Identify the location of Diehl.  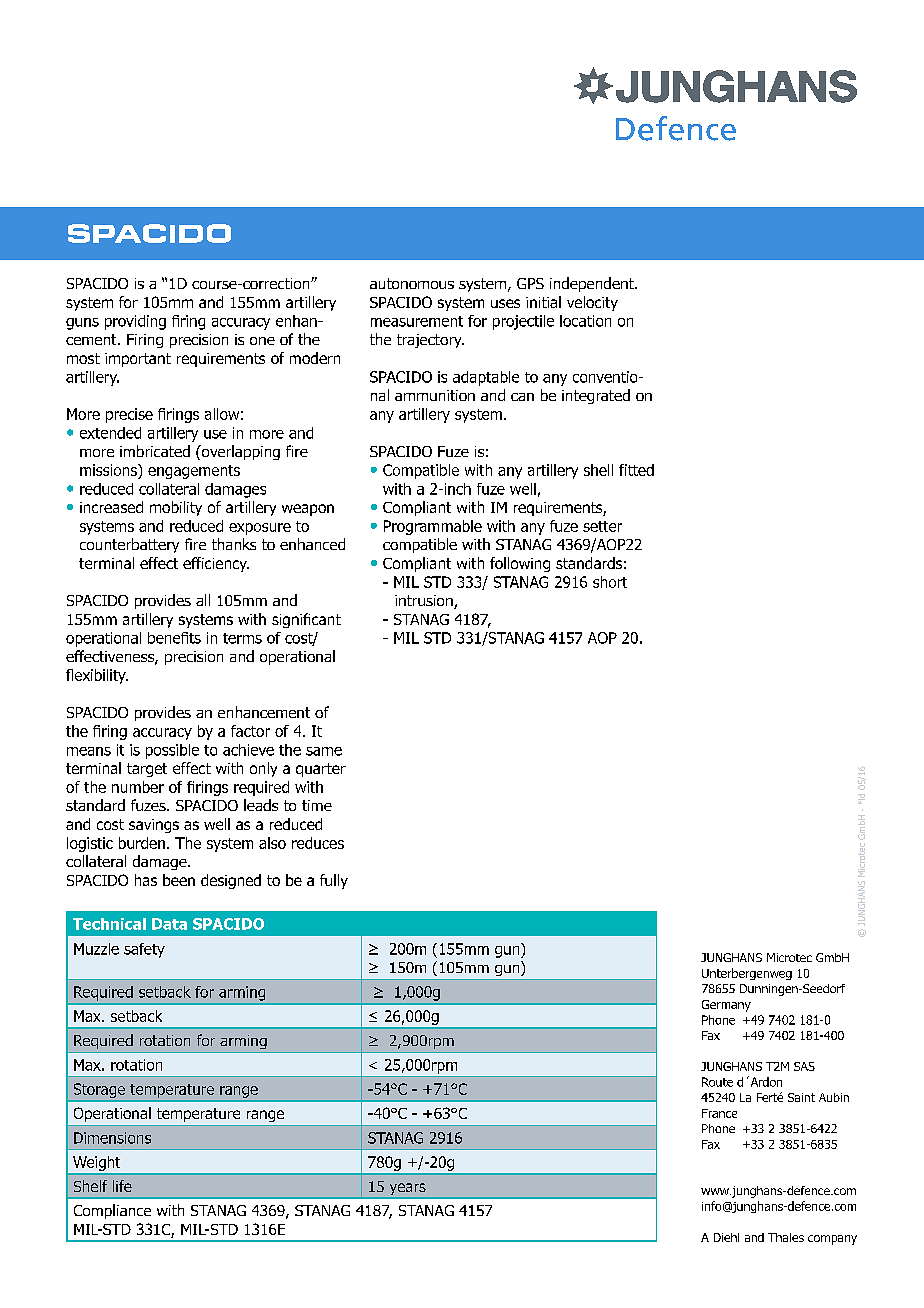
(726, 1237).
